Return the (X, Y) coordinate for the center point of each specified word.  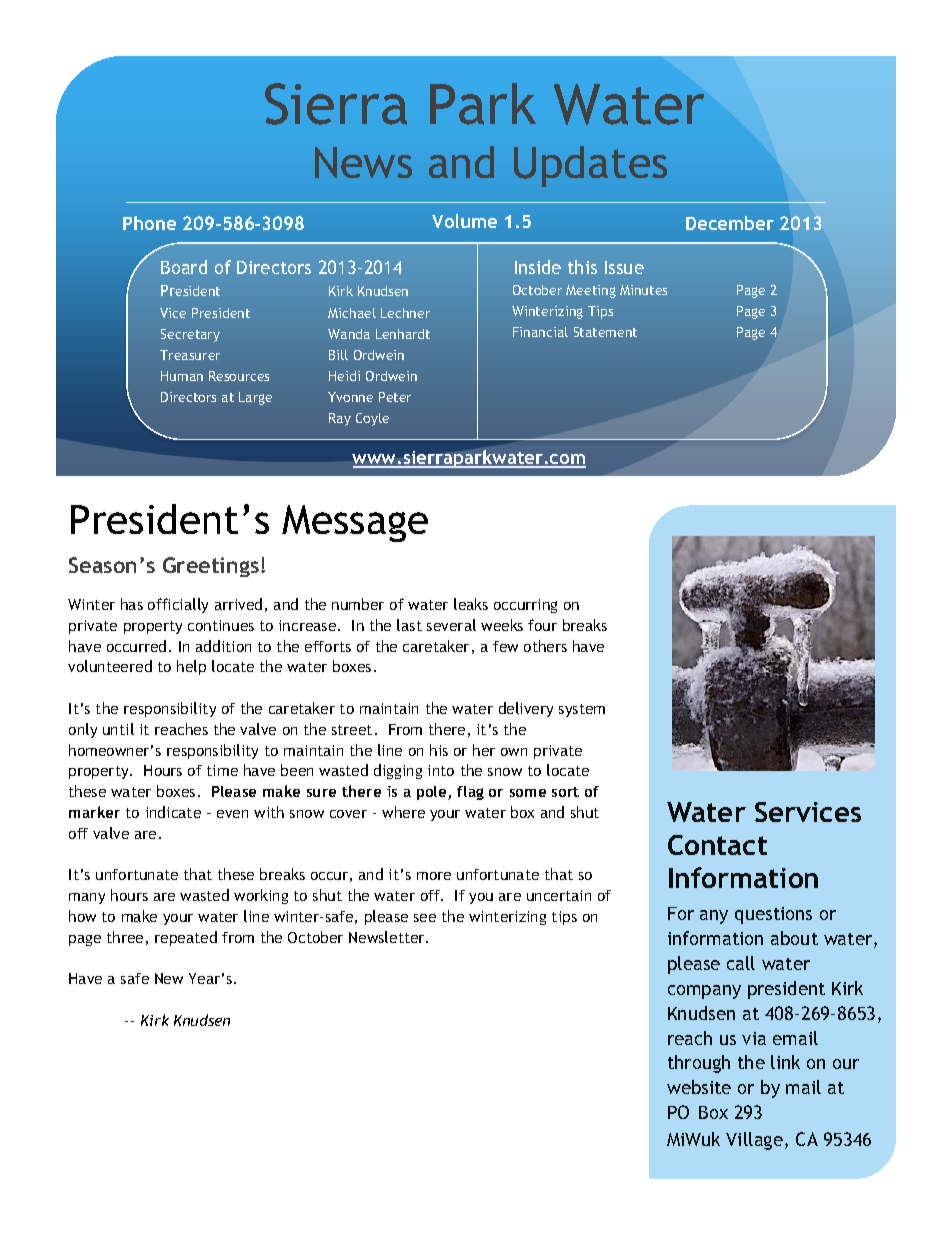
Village (754, 1141)
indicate (173, 812)
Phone (149, 223)
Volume (464, 221)
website (699, 1087)
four (542, 625)
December (730, 223)
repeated (186, 938)
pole (433, 793)
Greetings (211, 567)
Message (355, 523)
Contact (717, 845)
